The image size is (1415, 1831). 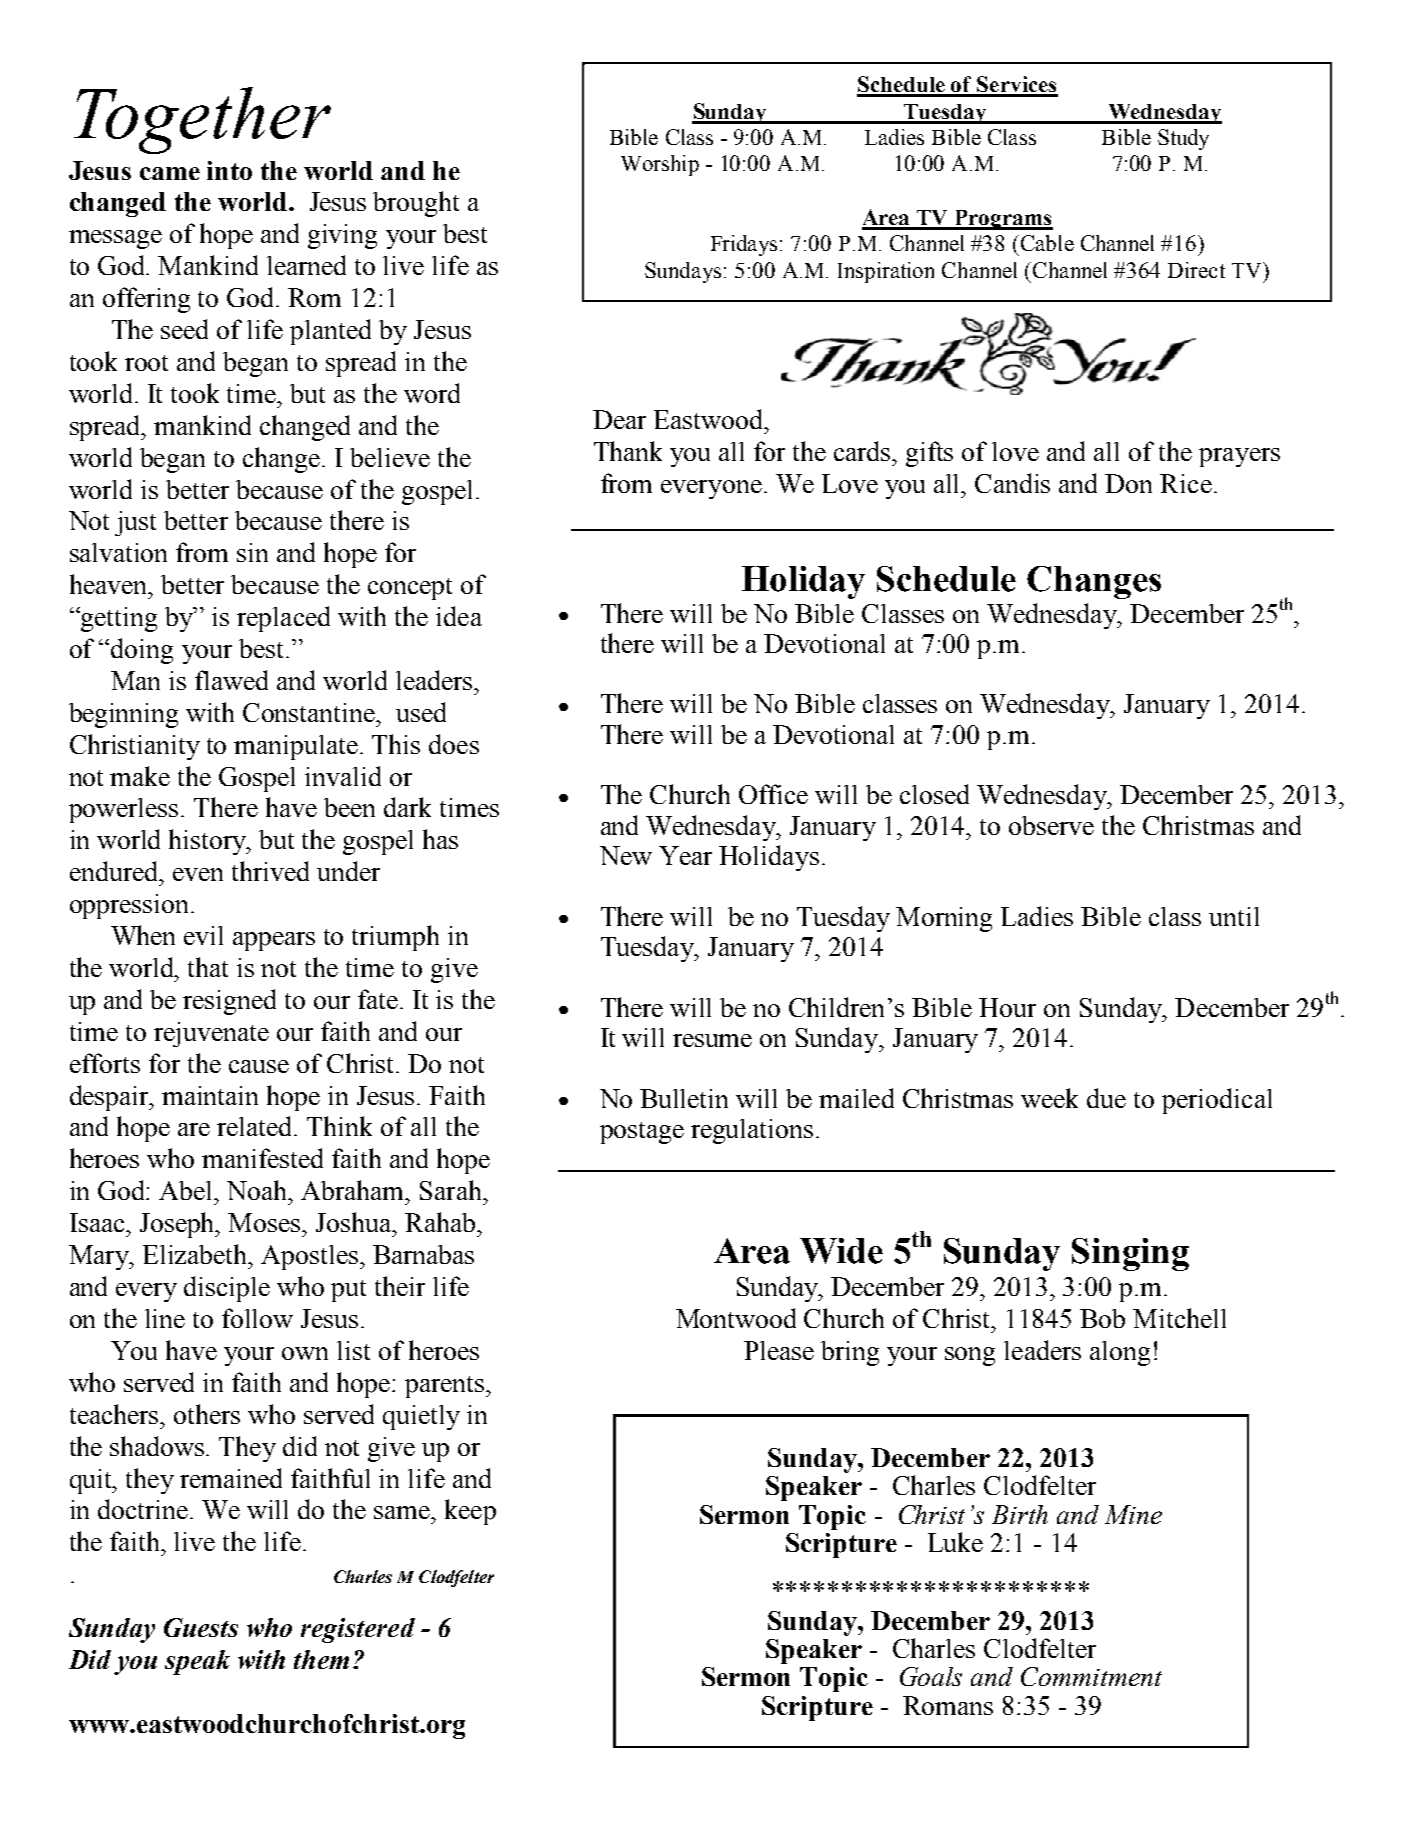 I want to click on Guests, so click(x=201, y=1627).
